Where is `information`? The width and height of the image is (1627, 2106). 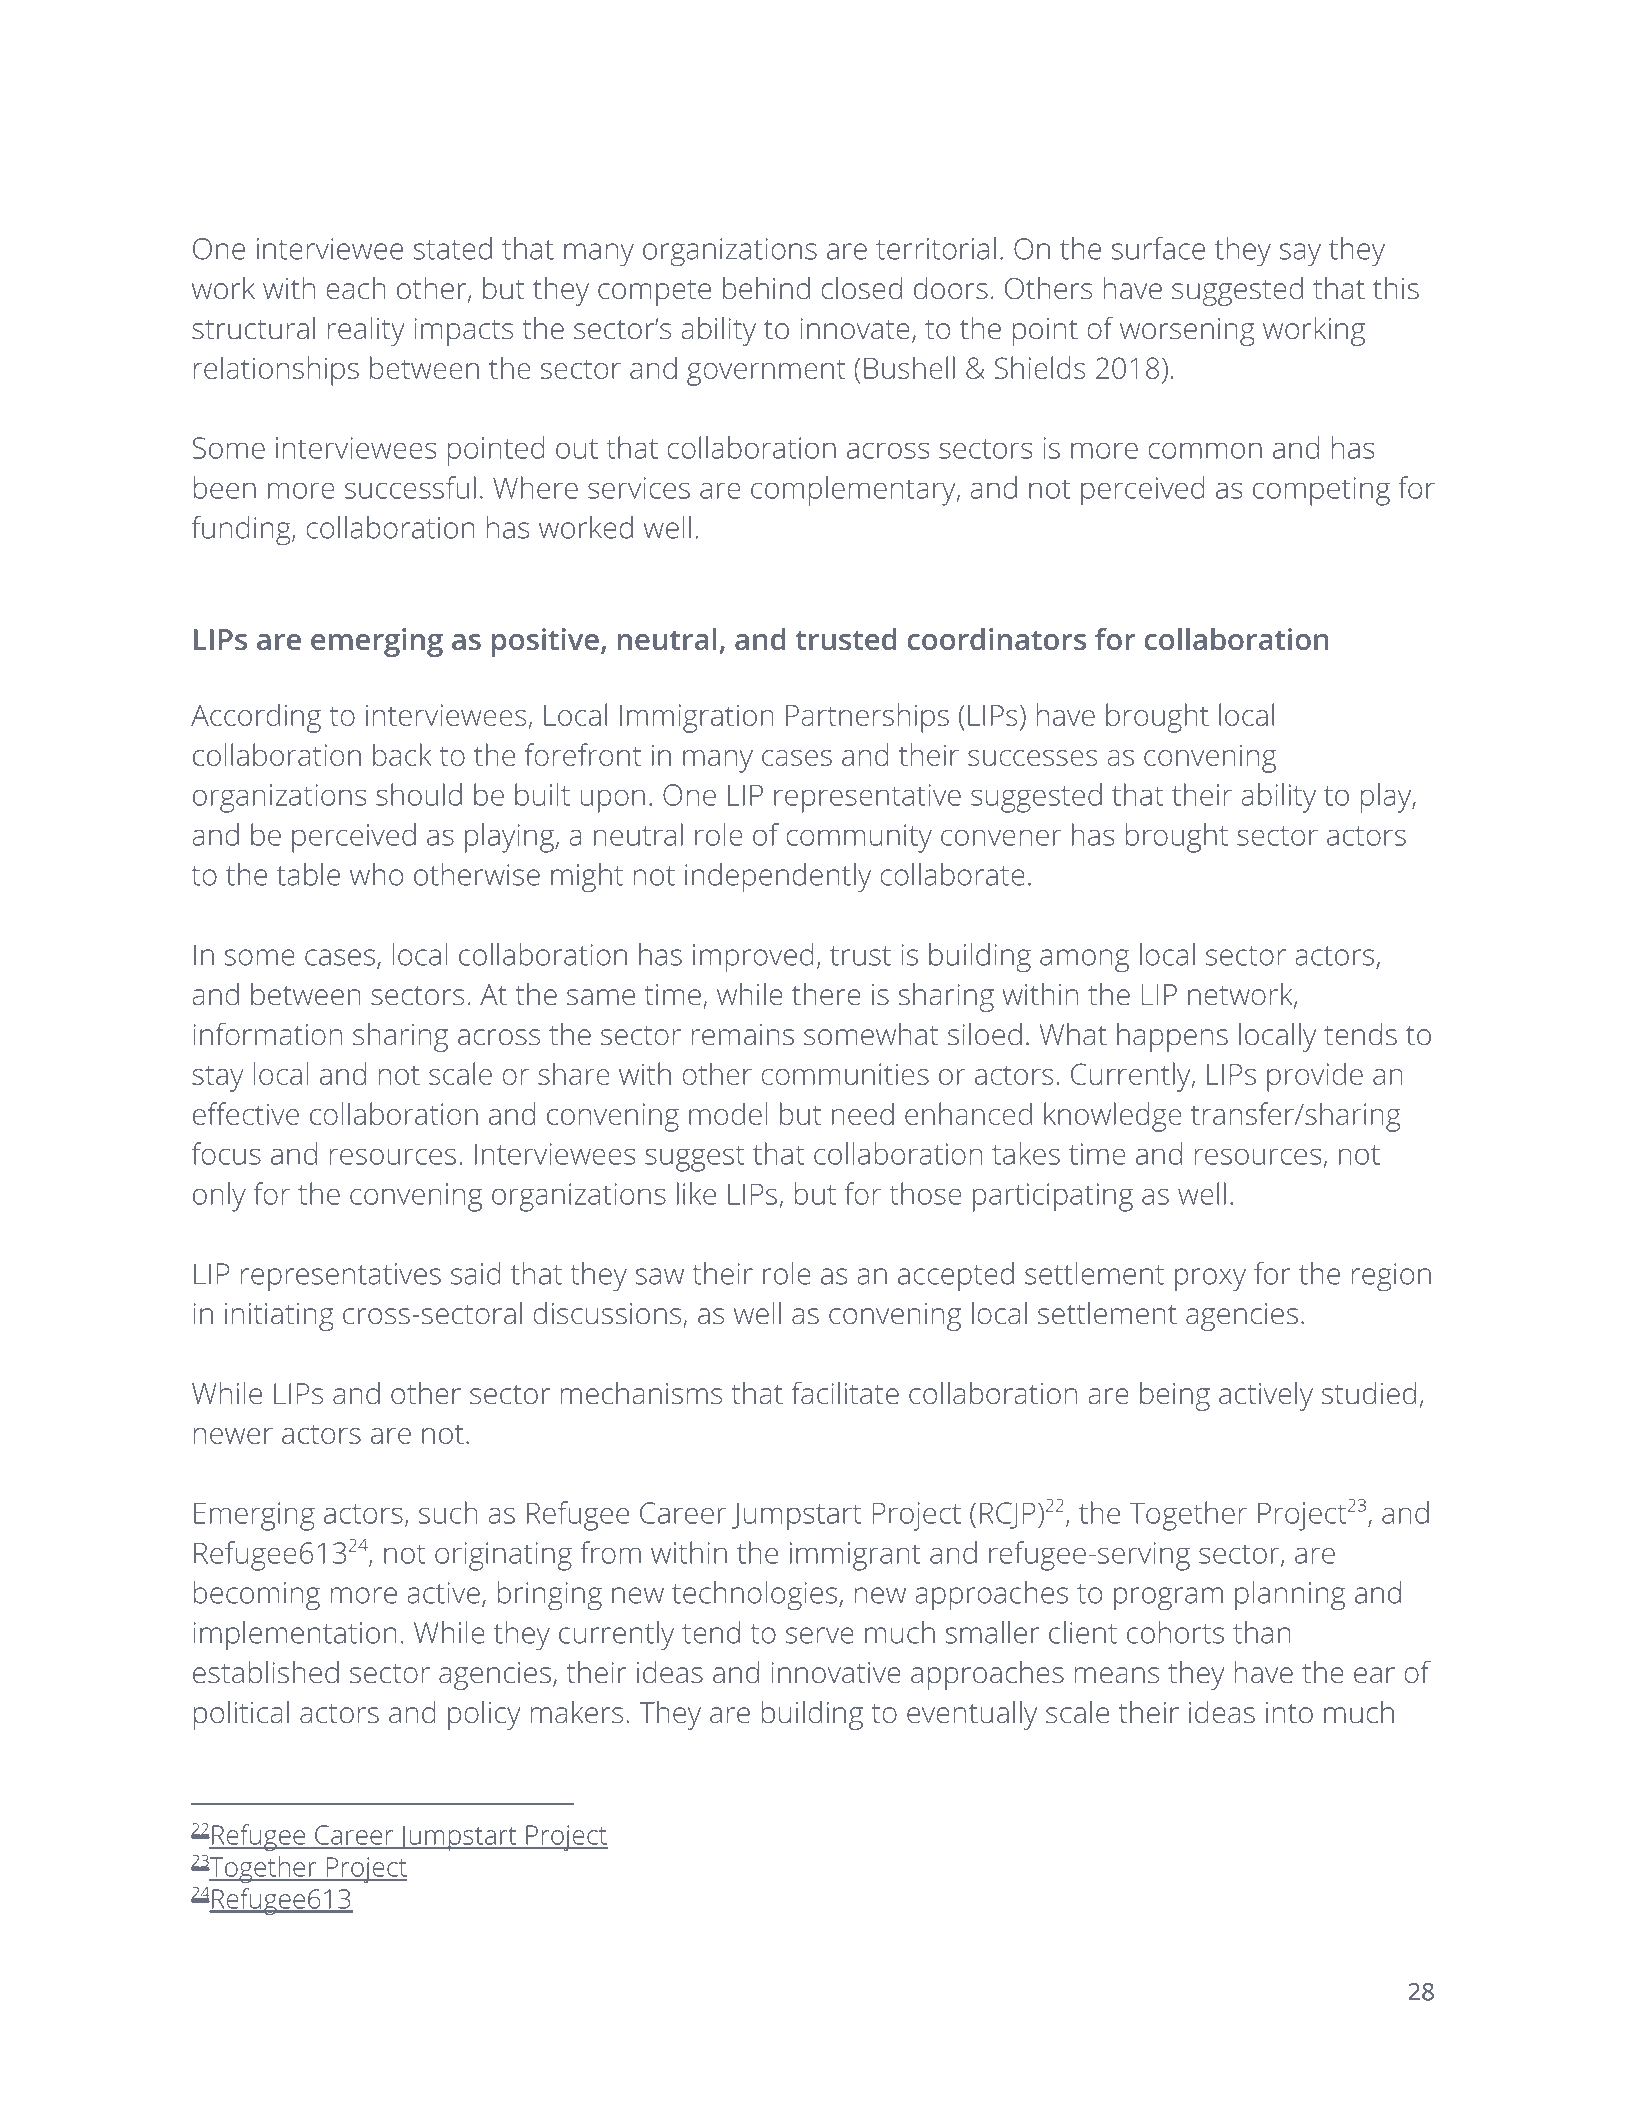 information is located at coordinates (268, 1034).
